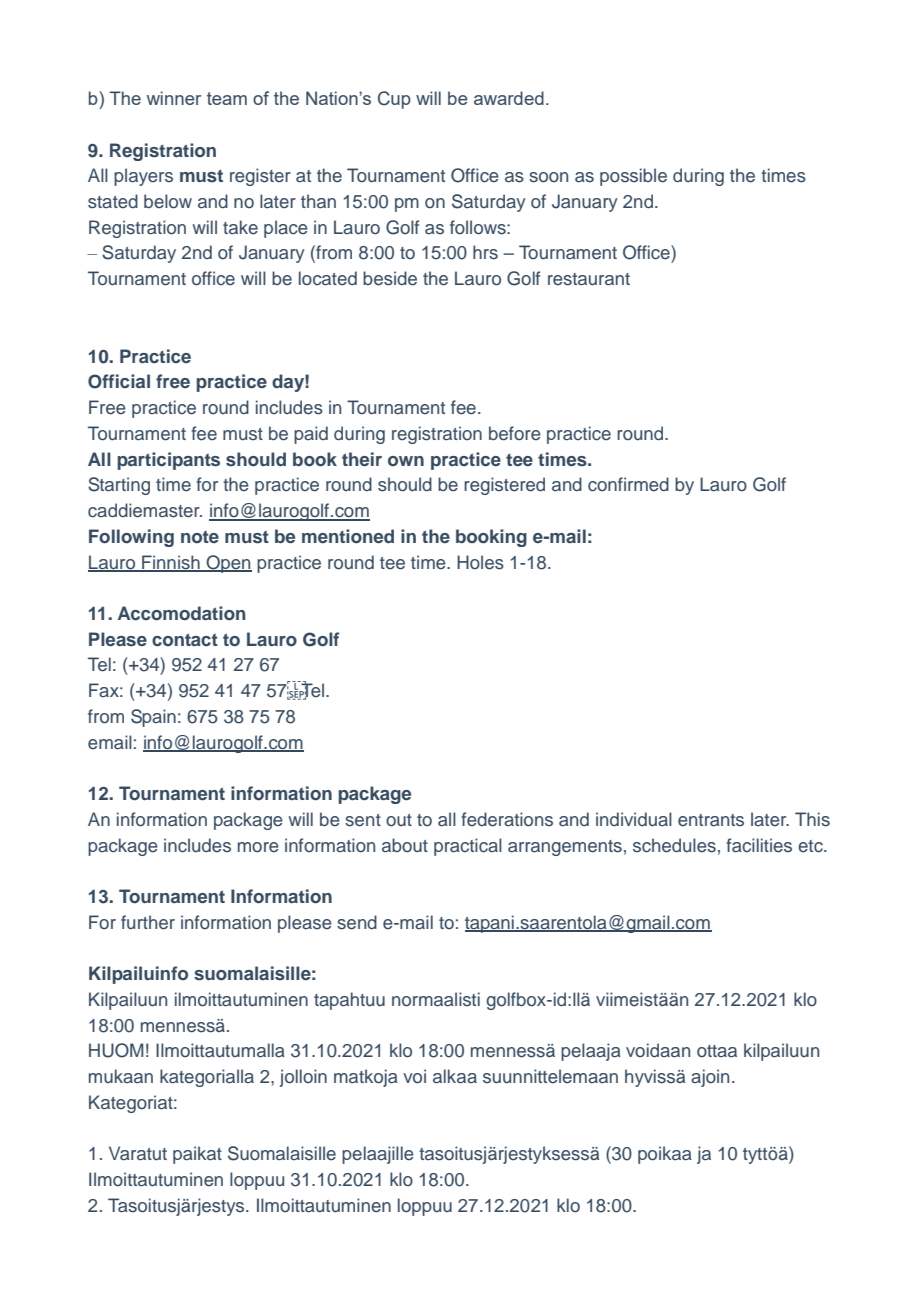 Image resolution: width=924 pixels, height=1308 pixels. I want to click on Holes, so click(480, 562).
